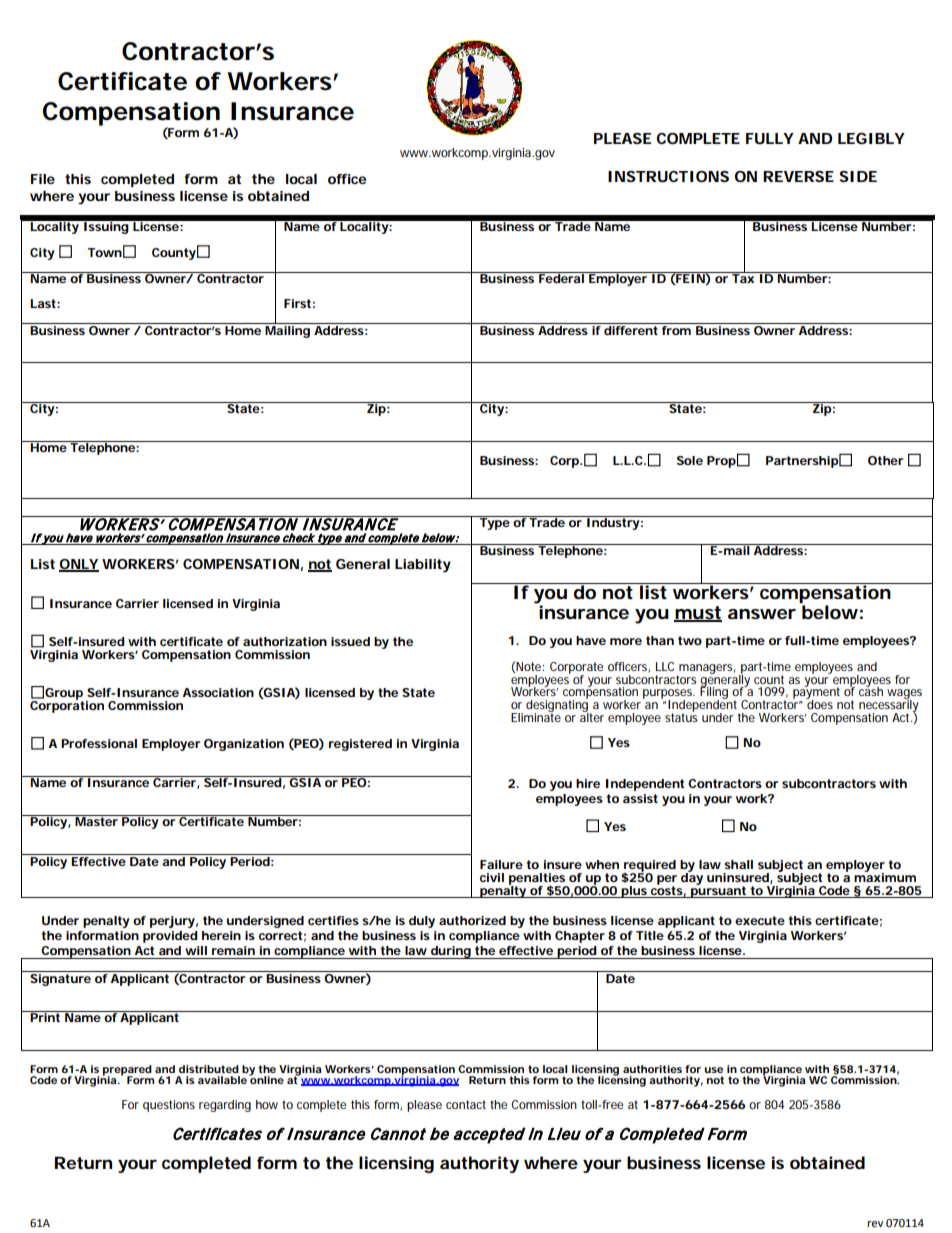 Image resolution: width=952 pixels, height=1233 pixels. What do you see at coordinates (562, 277) in the screenshot?
I see `Federal` at bounding box center [562, 277].
